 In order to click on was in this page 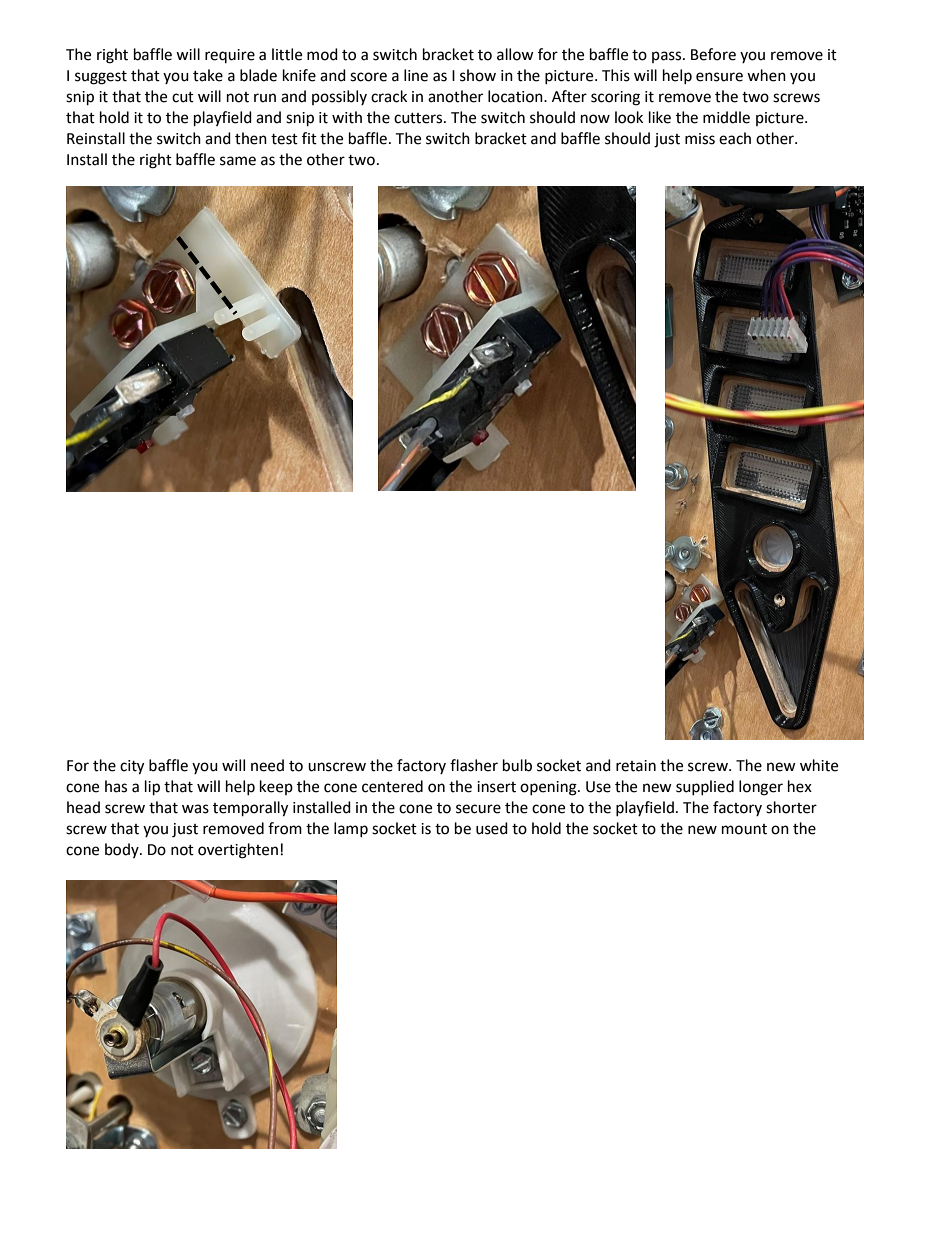, I will do `click(195, 809)`.
